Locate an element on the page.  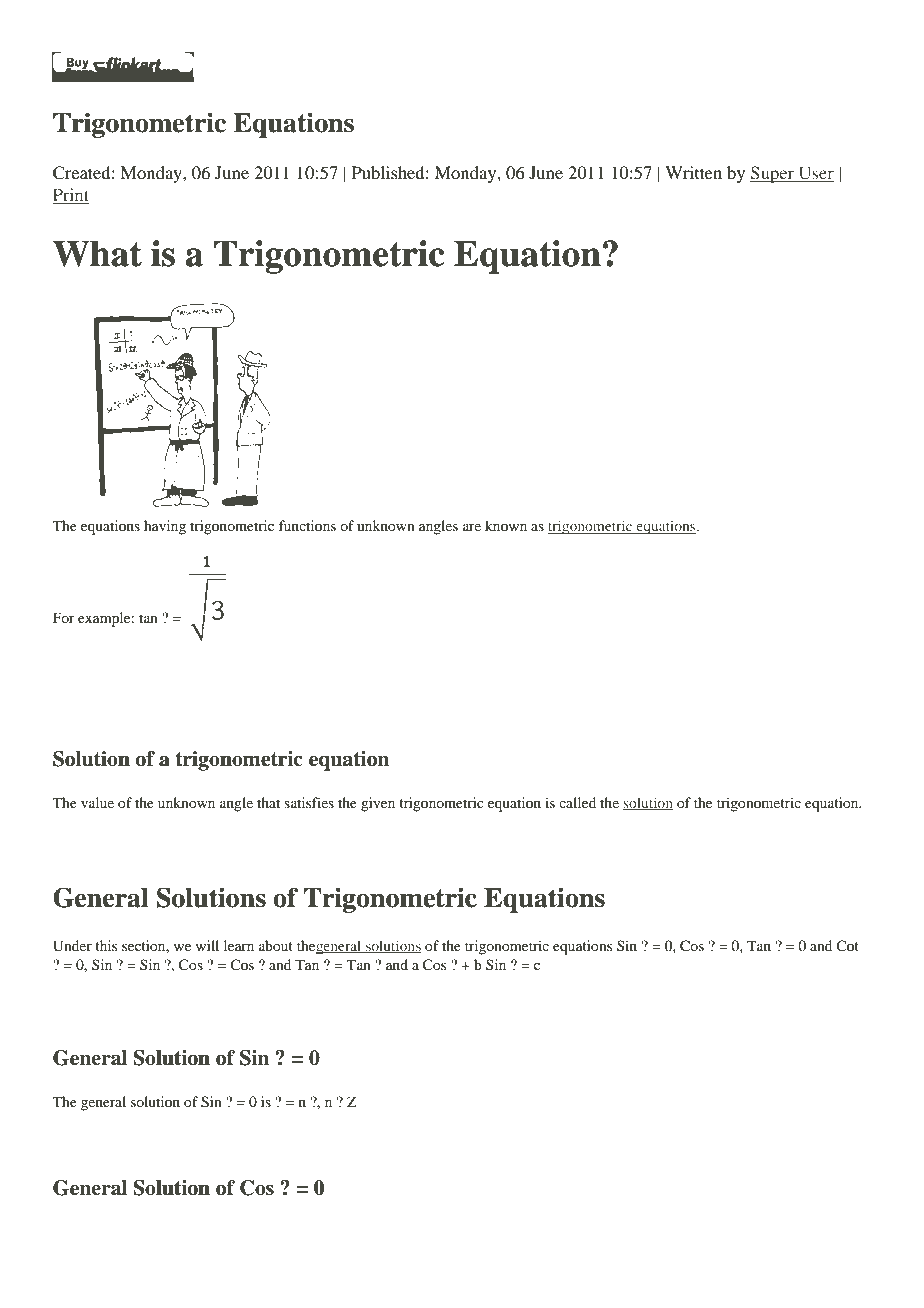
about is located at coordinates (276, 945).
